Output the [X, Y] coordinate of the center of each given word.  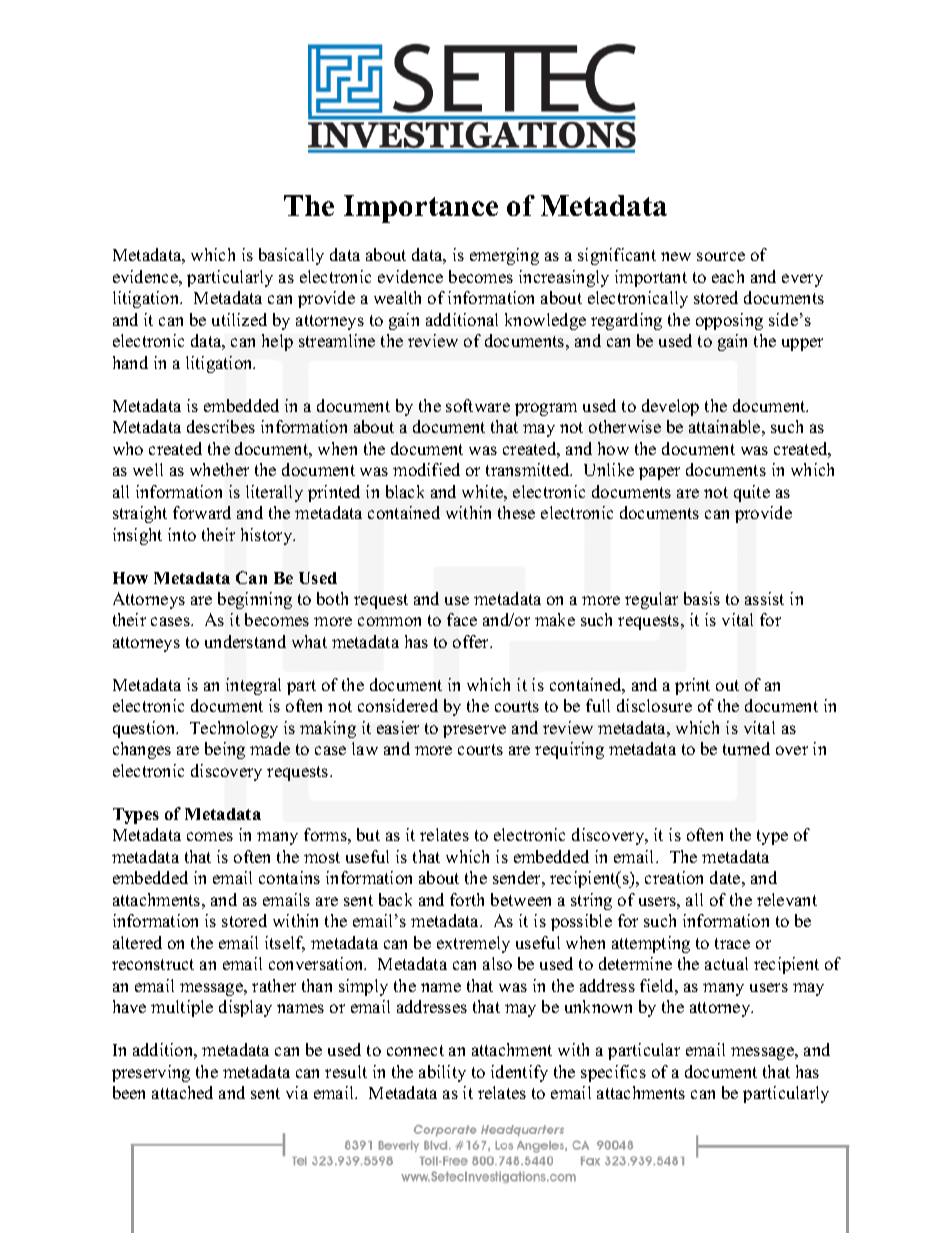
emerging [504, 256]
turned [746, 748]
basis [702, 598]
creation [674, 877]
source [721, 256]
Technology [234, 729]
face [462, 619]
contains [289, 877]
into [182, 534]
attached [182, 1092]
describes [221, 426]
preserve [474, 731]
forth [467, 899]
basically [291, 256]
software [478, 405]
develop [670, 407]
